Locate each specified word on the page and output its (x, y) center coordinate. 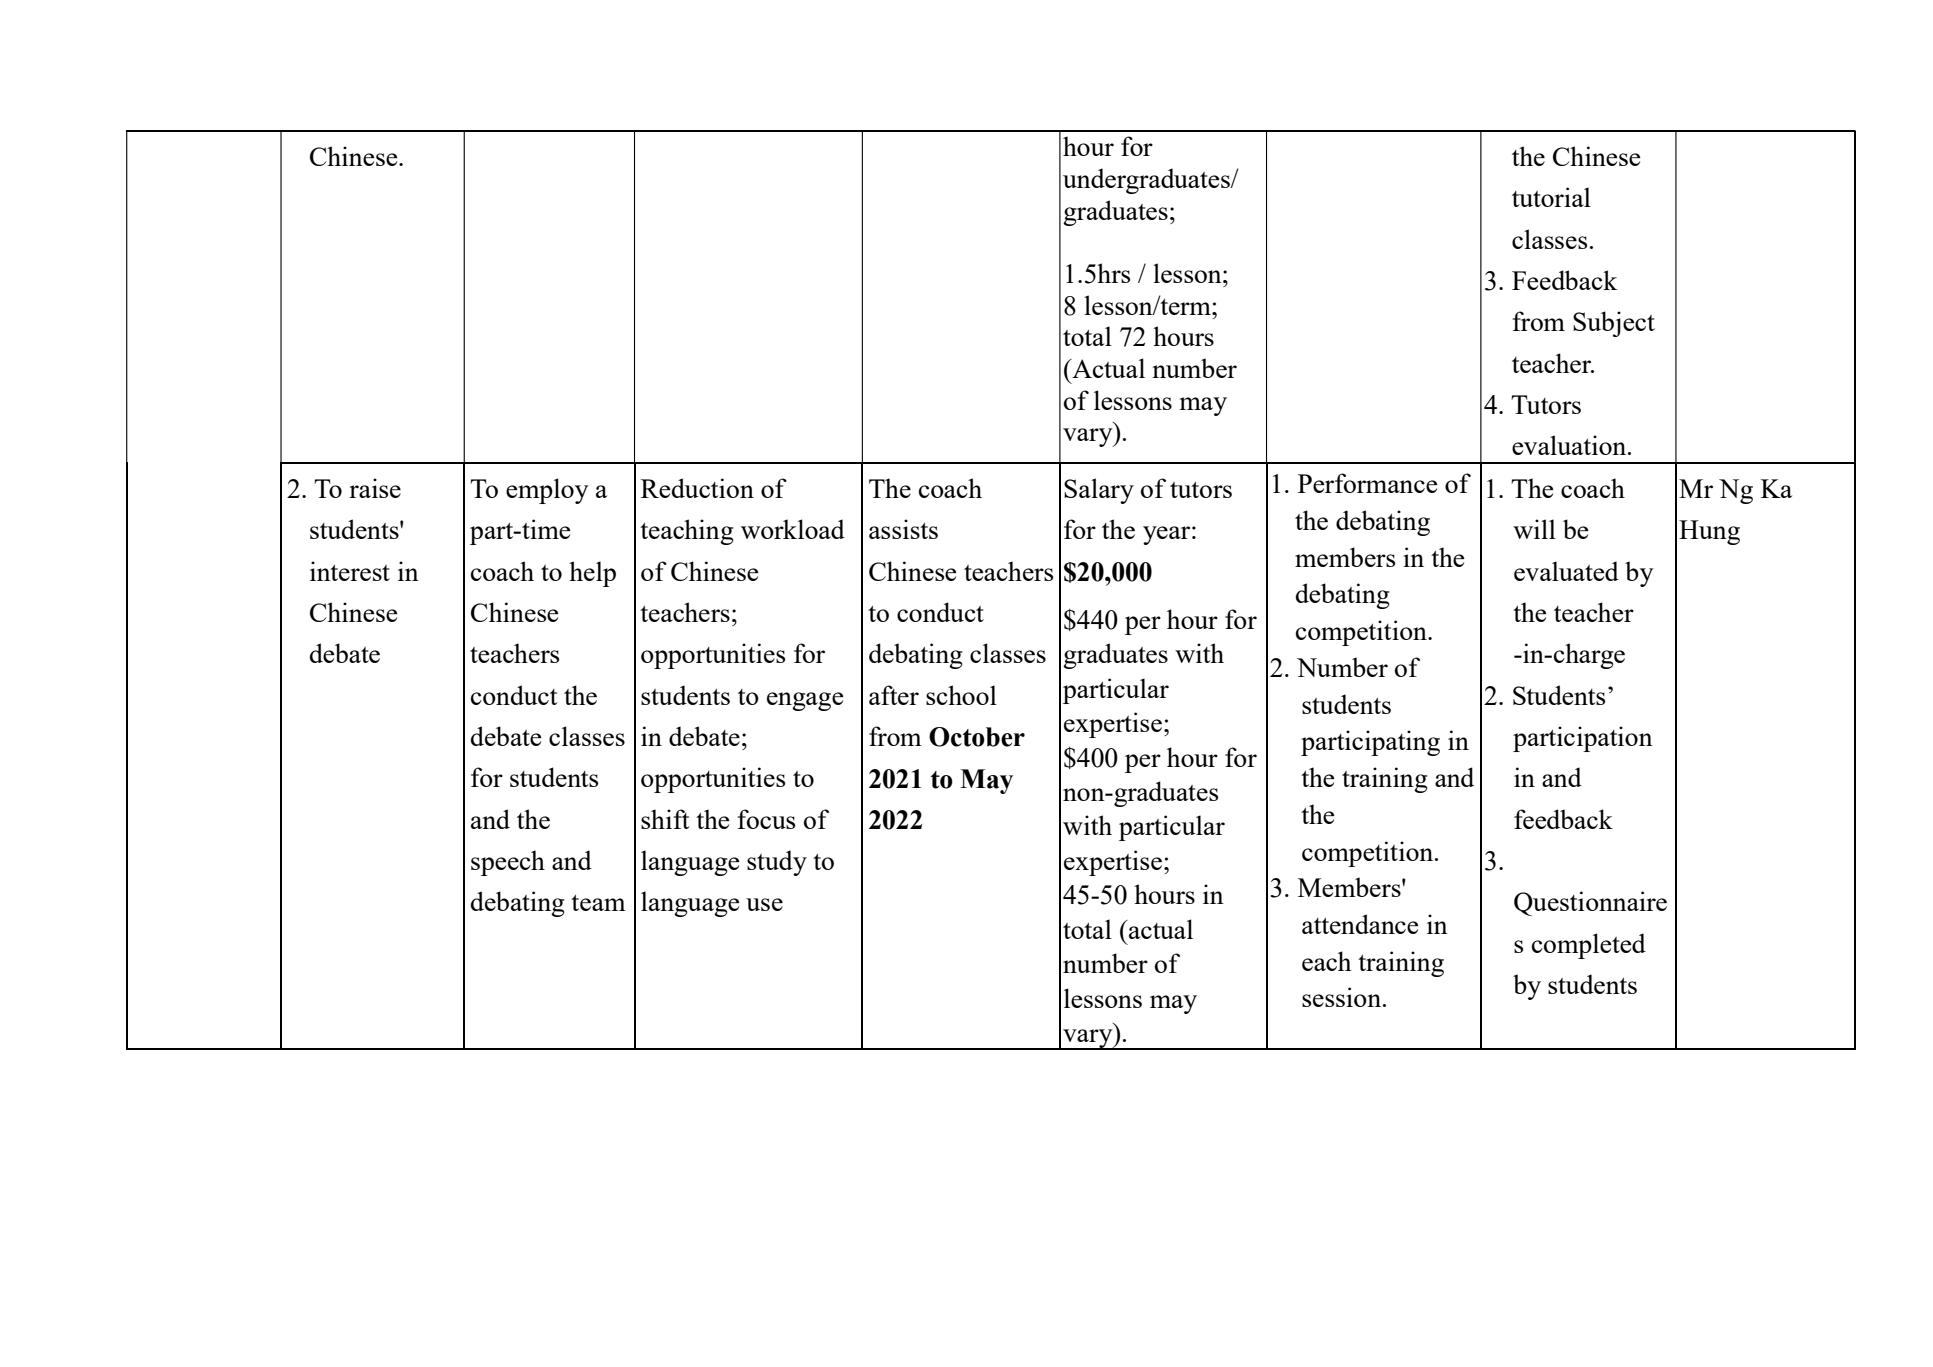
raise (375, 488)
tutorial (1551, 197)
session (1341, 997)
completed (1589, 946)
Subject (1614, 324)
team (598, 903)
